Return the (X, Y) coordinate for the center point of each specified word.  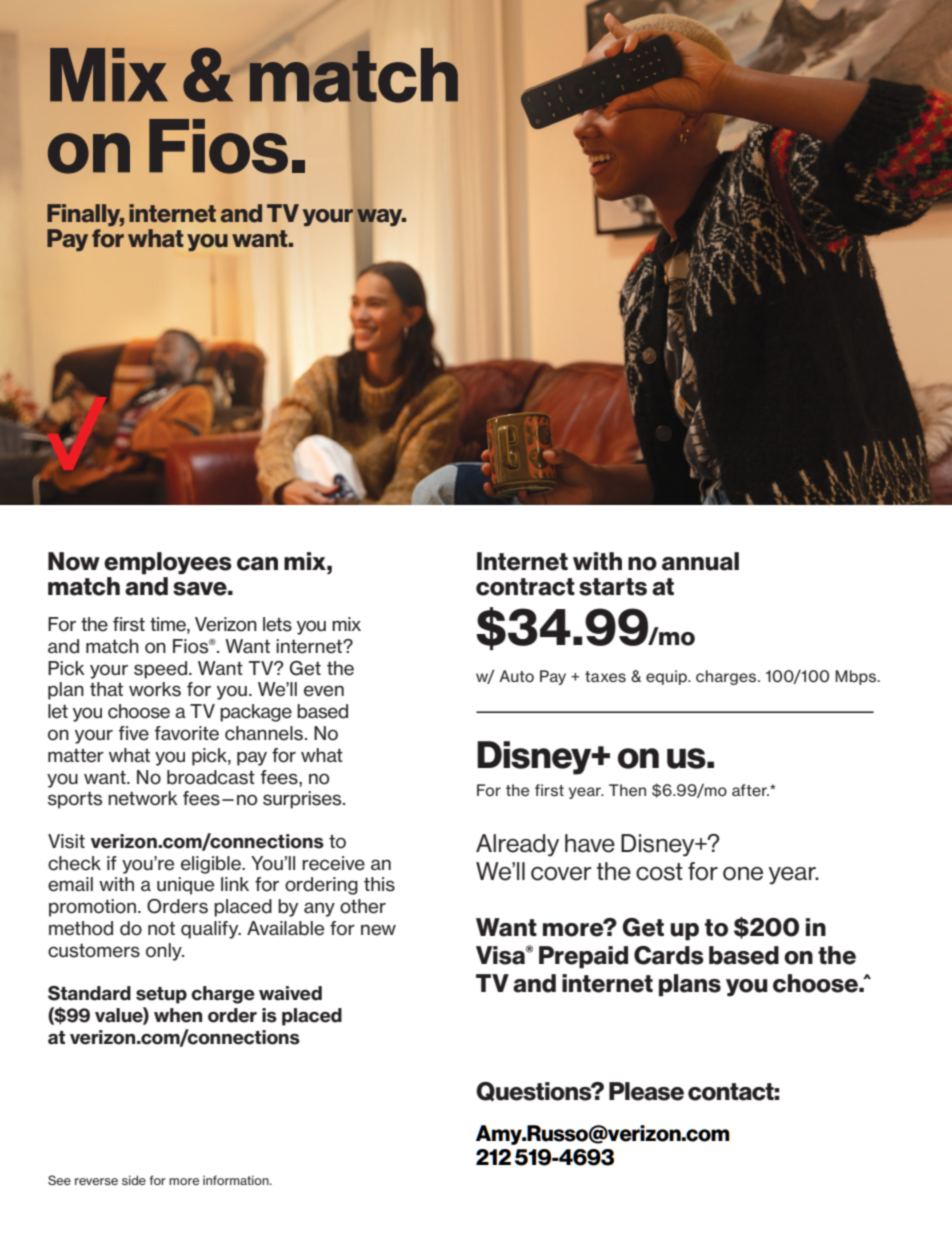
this (379, 884)
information (237, 1180)
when (178, 1015)
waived (290, 993)
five (134, 733)
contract (525, 587)
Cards (669, 955)
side (134, 1180)
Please (646, 1091)
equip (667, 677)
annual (700, 561)
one (743, 874)
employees (168, 563)
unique (185, 886)
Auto (516, 676)
